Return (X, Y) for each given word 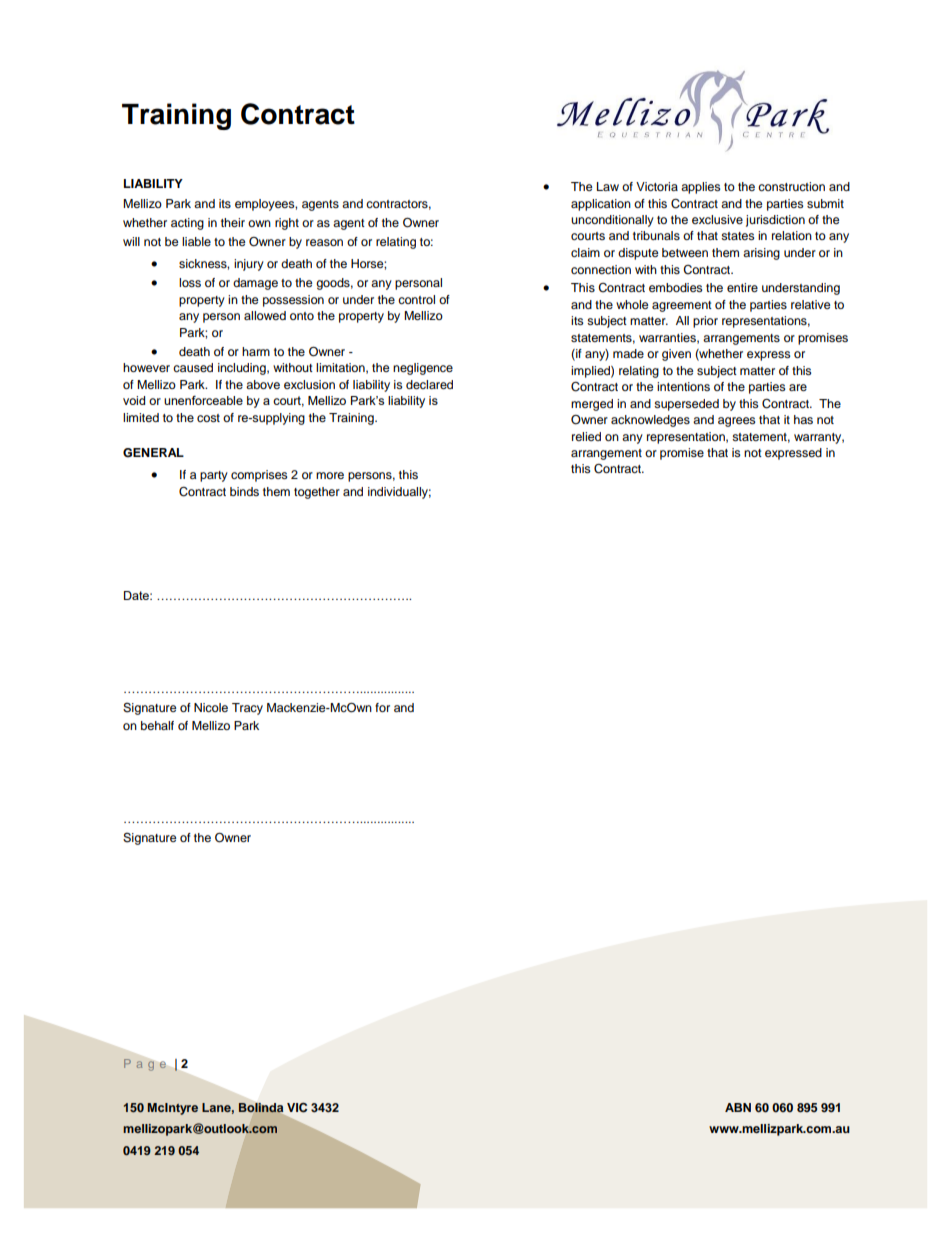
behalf (157, 725)
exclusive (717, 219)
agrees (737, 422)
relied (586, 436)
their (233, 222)
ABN (738, 1107)
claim (585, 252)
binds (244, 491)
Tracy (247, 709)
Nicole (211, 707)
